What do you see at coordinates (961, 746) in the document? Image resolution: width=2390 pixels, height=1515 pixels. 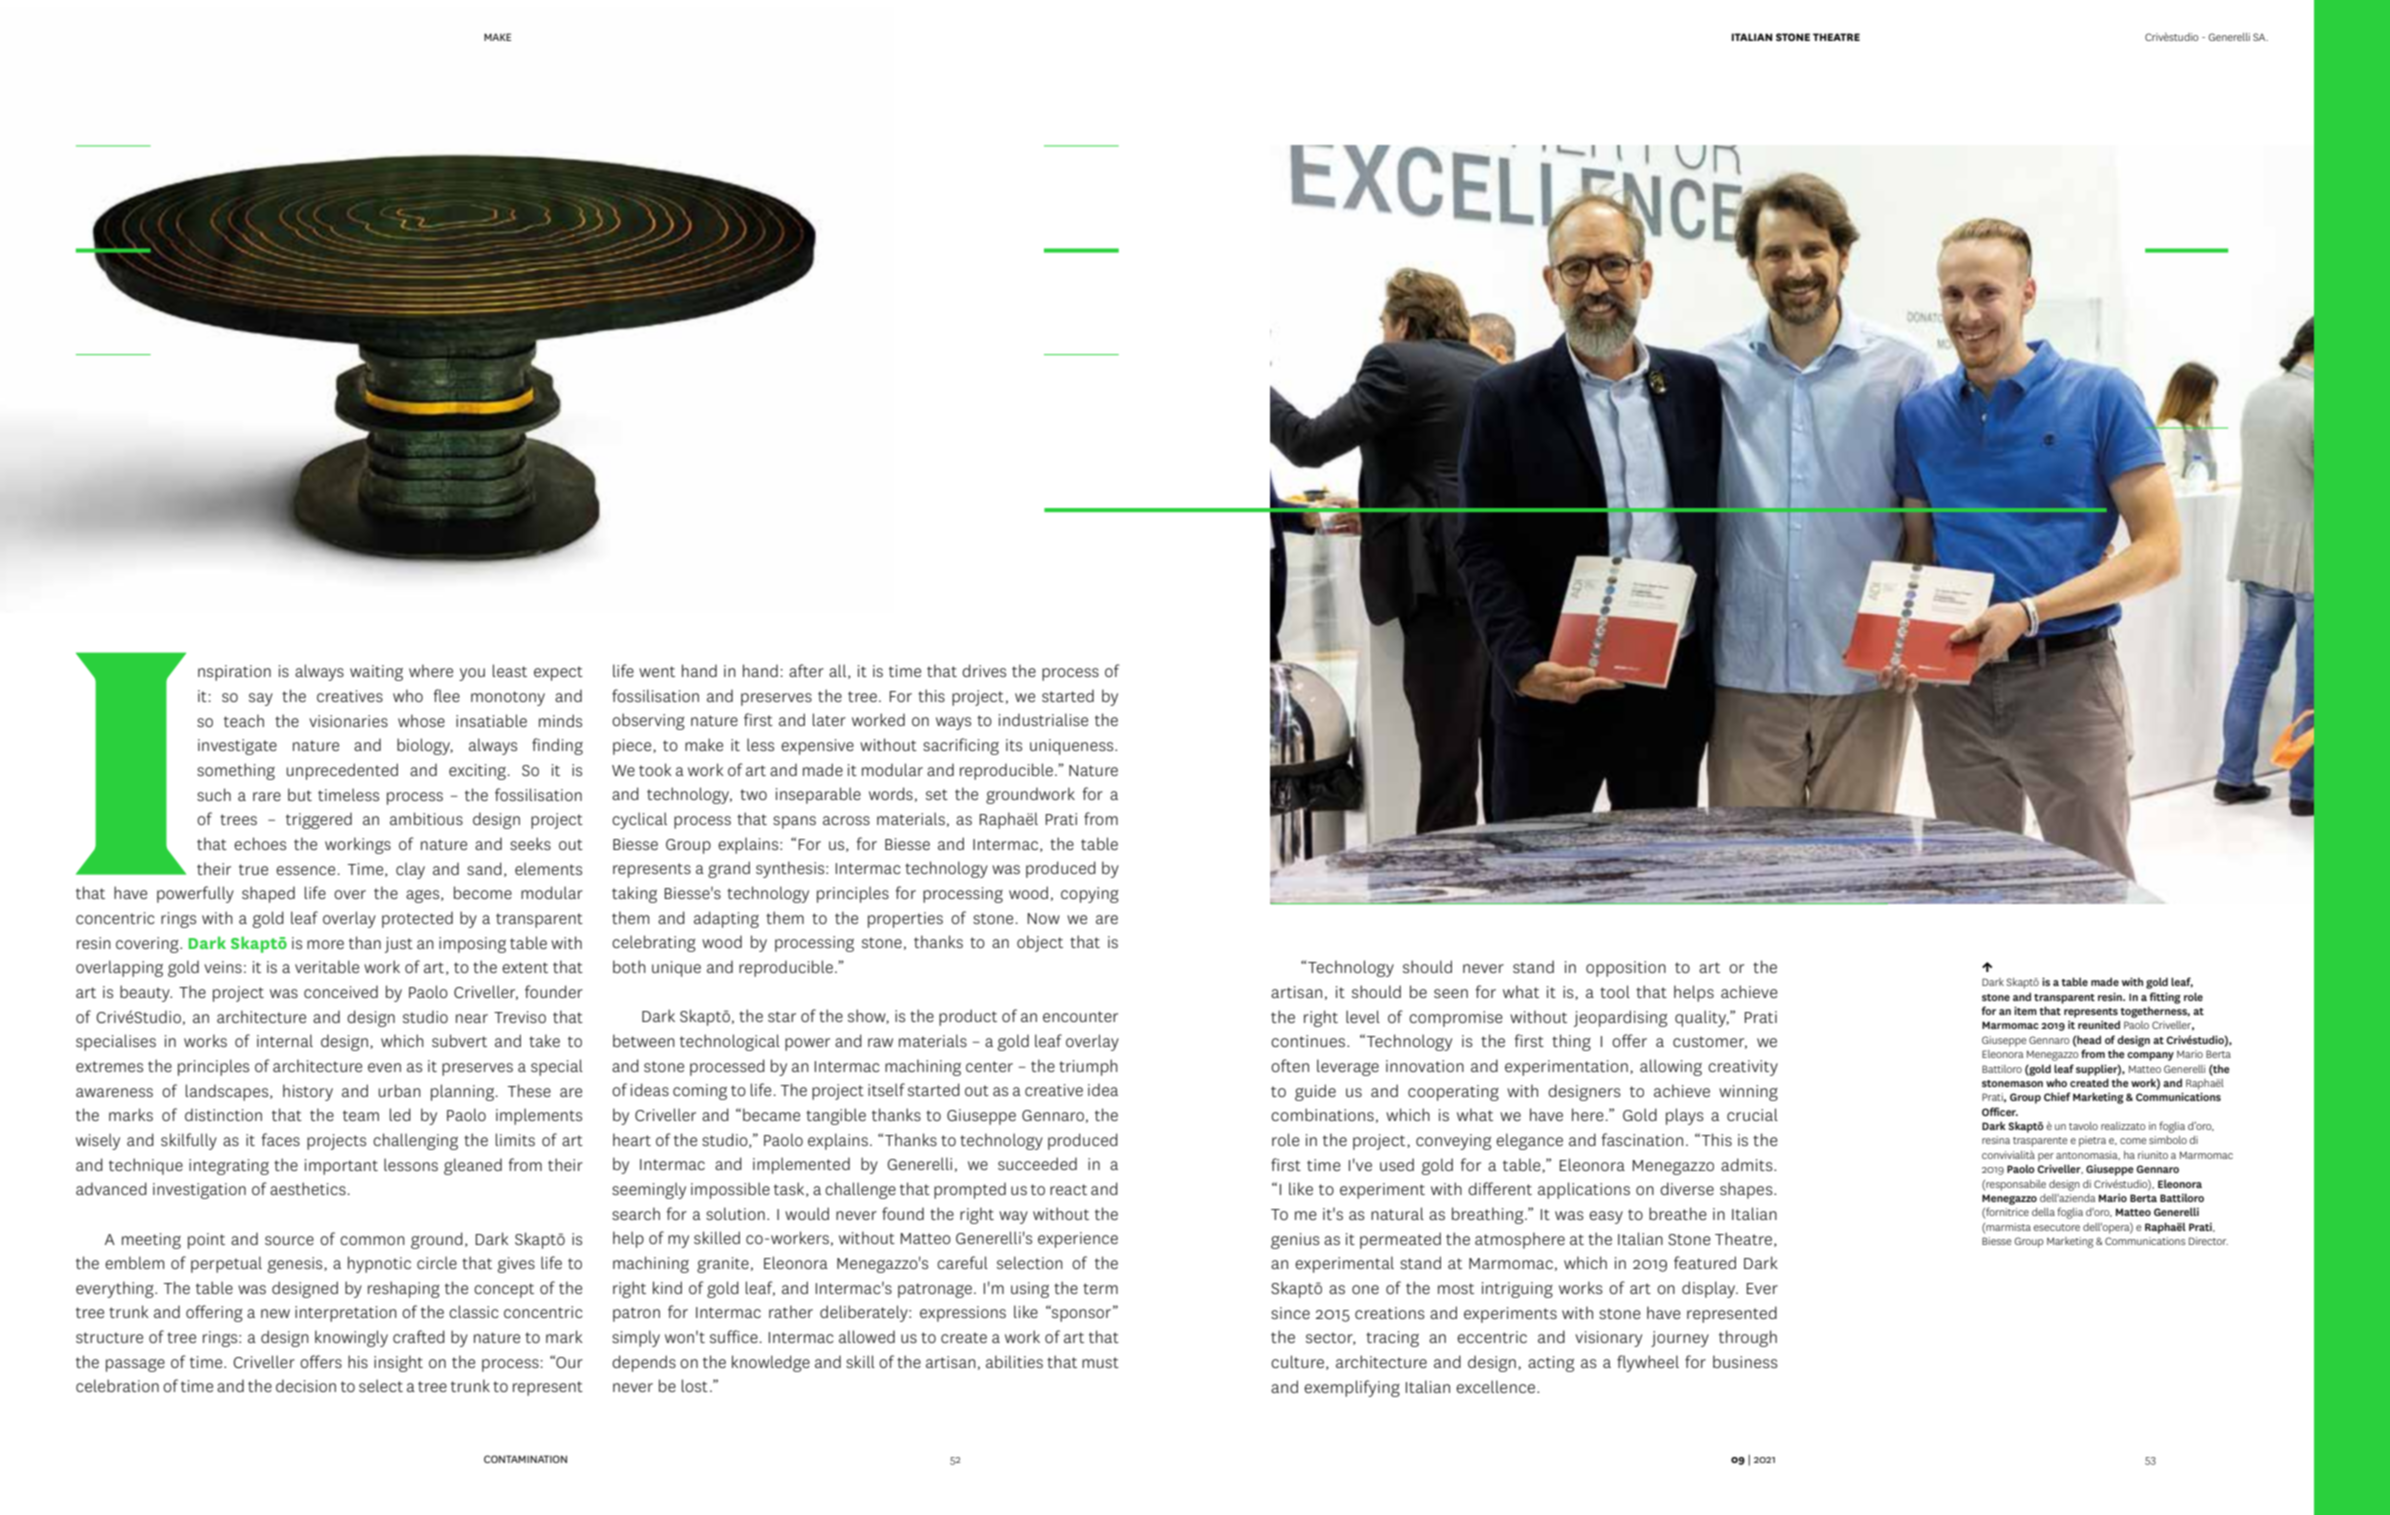 I see `sacrificing` at bounding box center [961, 746].
